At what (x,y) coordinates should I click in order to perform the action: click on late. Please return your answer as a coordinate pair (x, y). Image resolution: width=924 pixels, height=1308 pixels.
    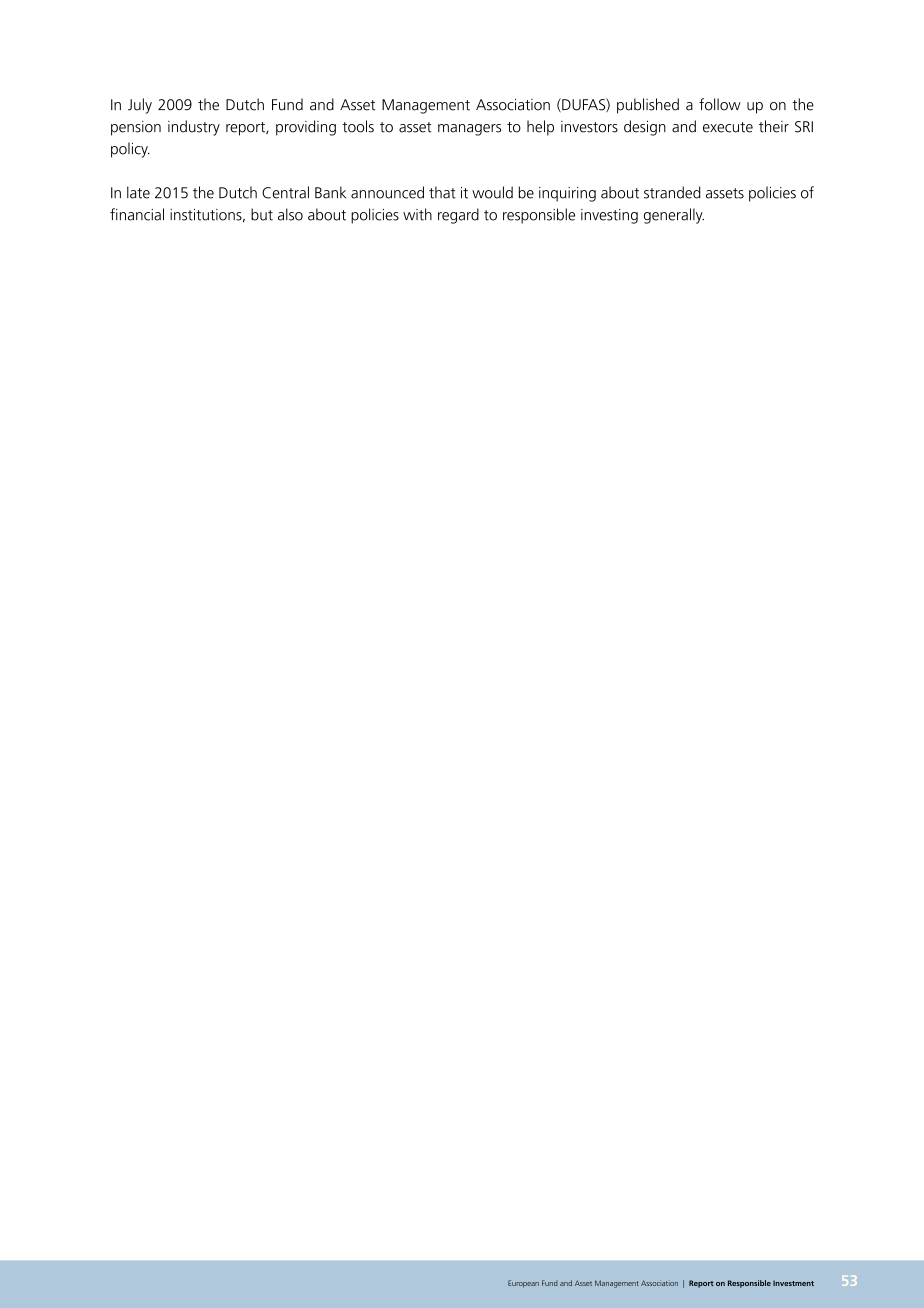
    Looking at the image, I should click on (138, 192).
